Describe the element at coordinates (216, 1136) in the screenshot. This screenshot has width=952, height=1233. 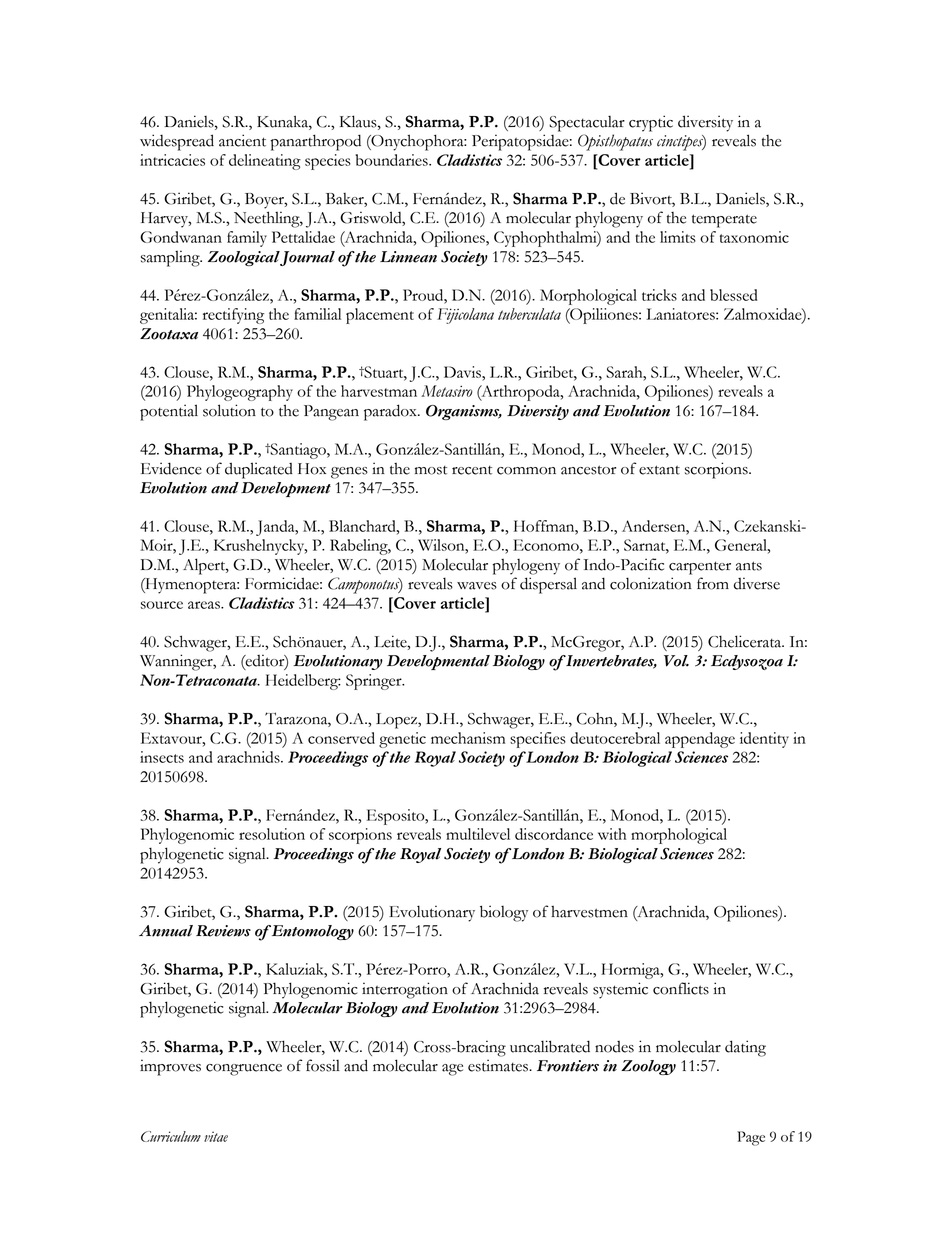
I see `vitae` at that location.
